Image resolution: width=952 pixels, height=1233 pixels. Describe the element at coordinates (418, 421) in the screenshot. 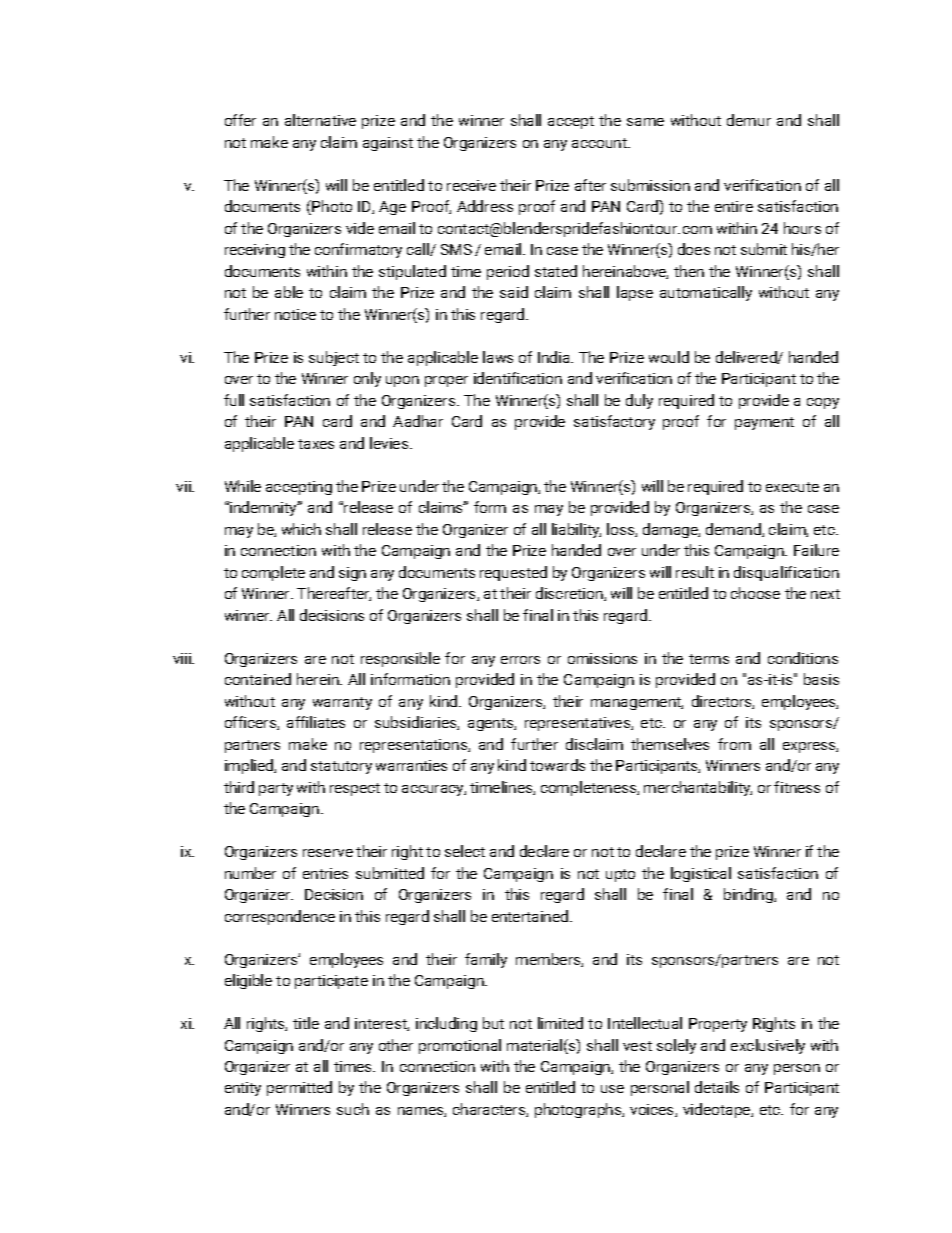

I see `Aadhar` at that location.
